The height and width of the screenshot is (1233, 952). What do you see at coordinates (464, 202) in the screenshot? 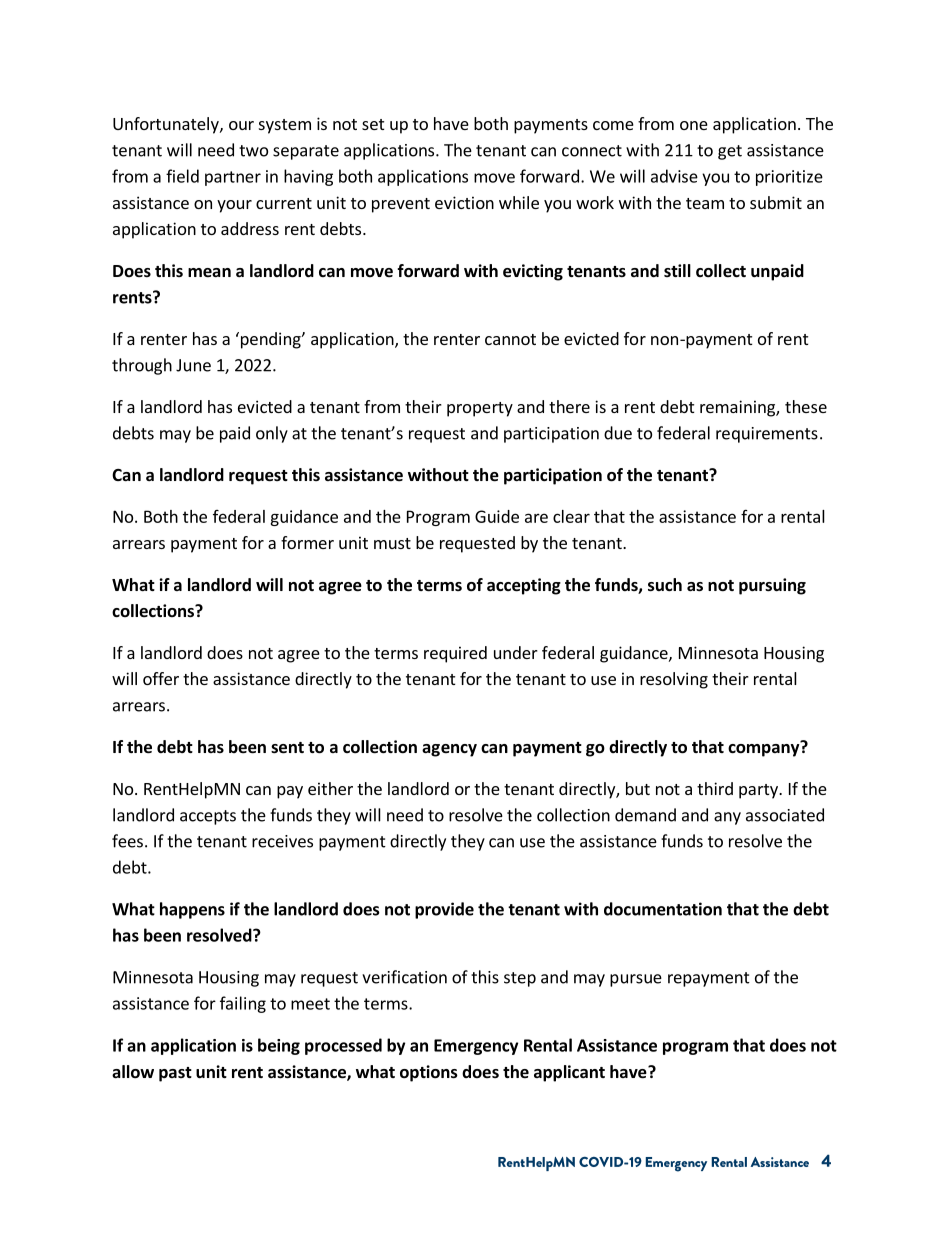
I see `eviction` at bounding box center [464, 202].
